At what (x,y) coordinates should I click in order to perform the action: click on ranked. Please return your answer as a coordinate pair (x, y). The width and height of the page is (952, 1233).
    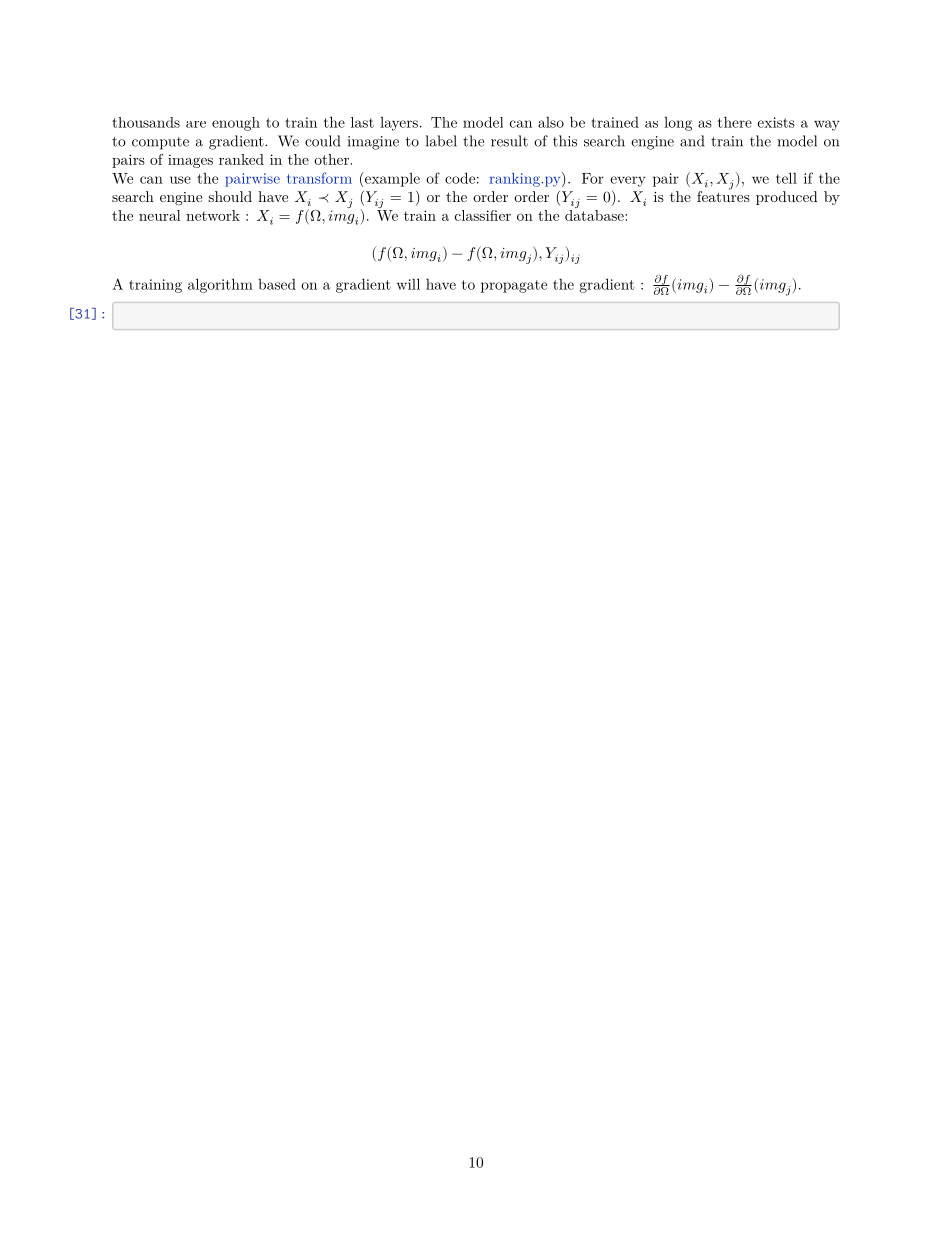
    Looking at the image, I should click on (241, 159).
